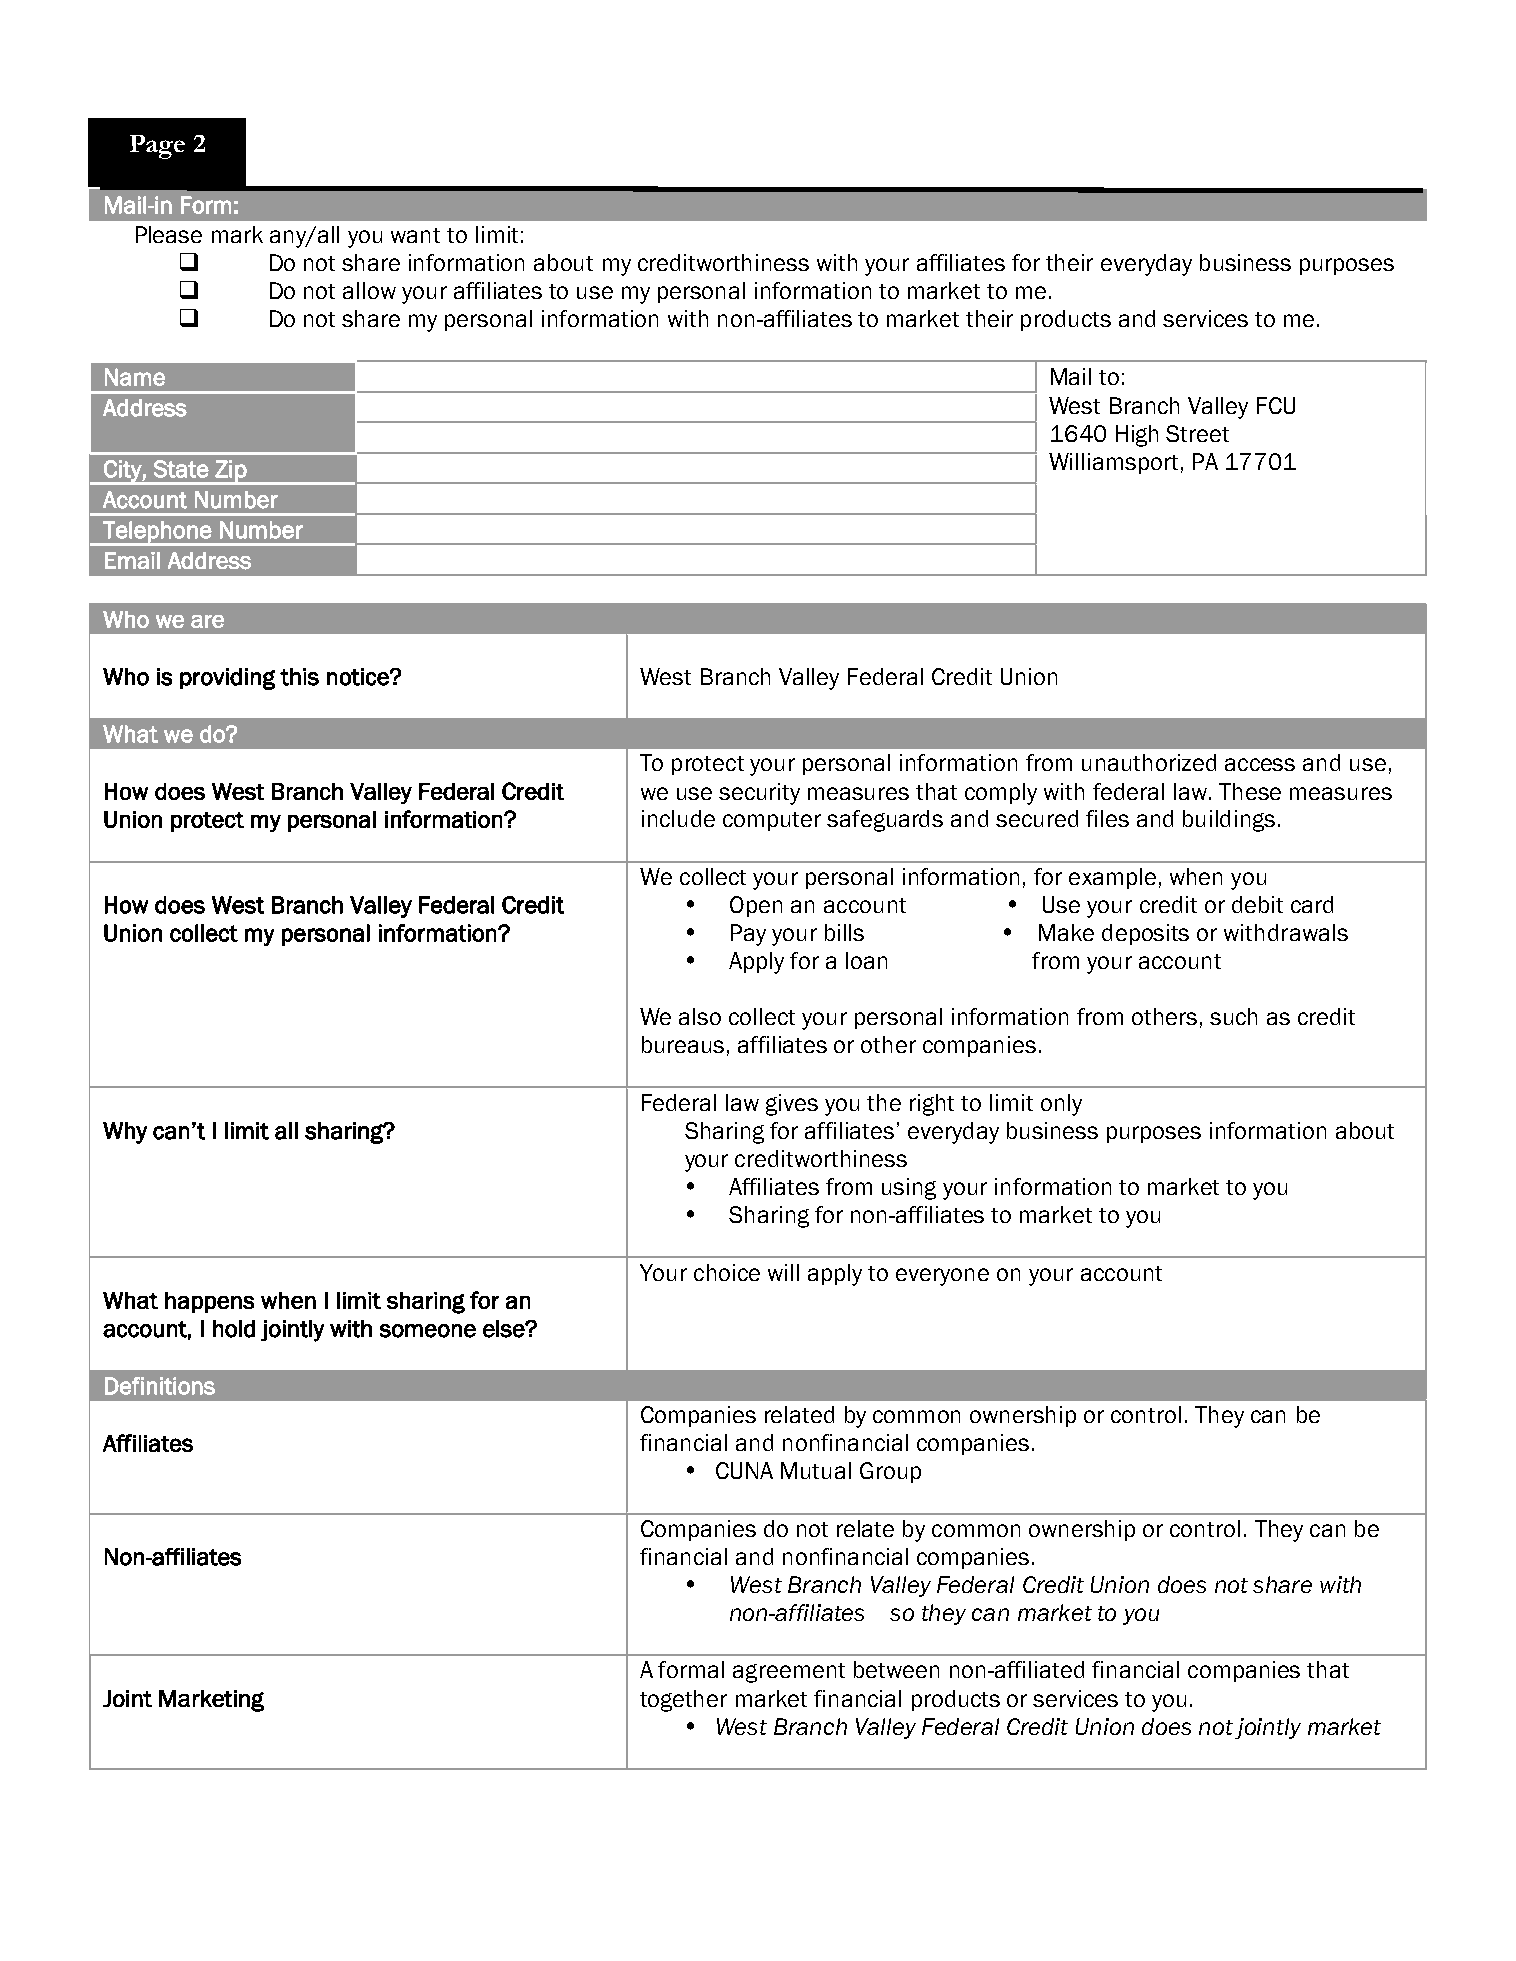 This page has width=1516, height=1961. What do you see at coordinates (1145, 934) in the page?
I see `deposits` at bounding box center [1145, 934].
